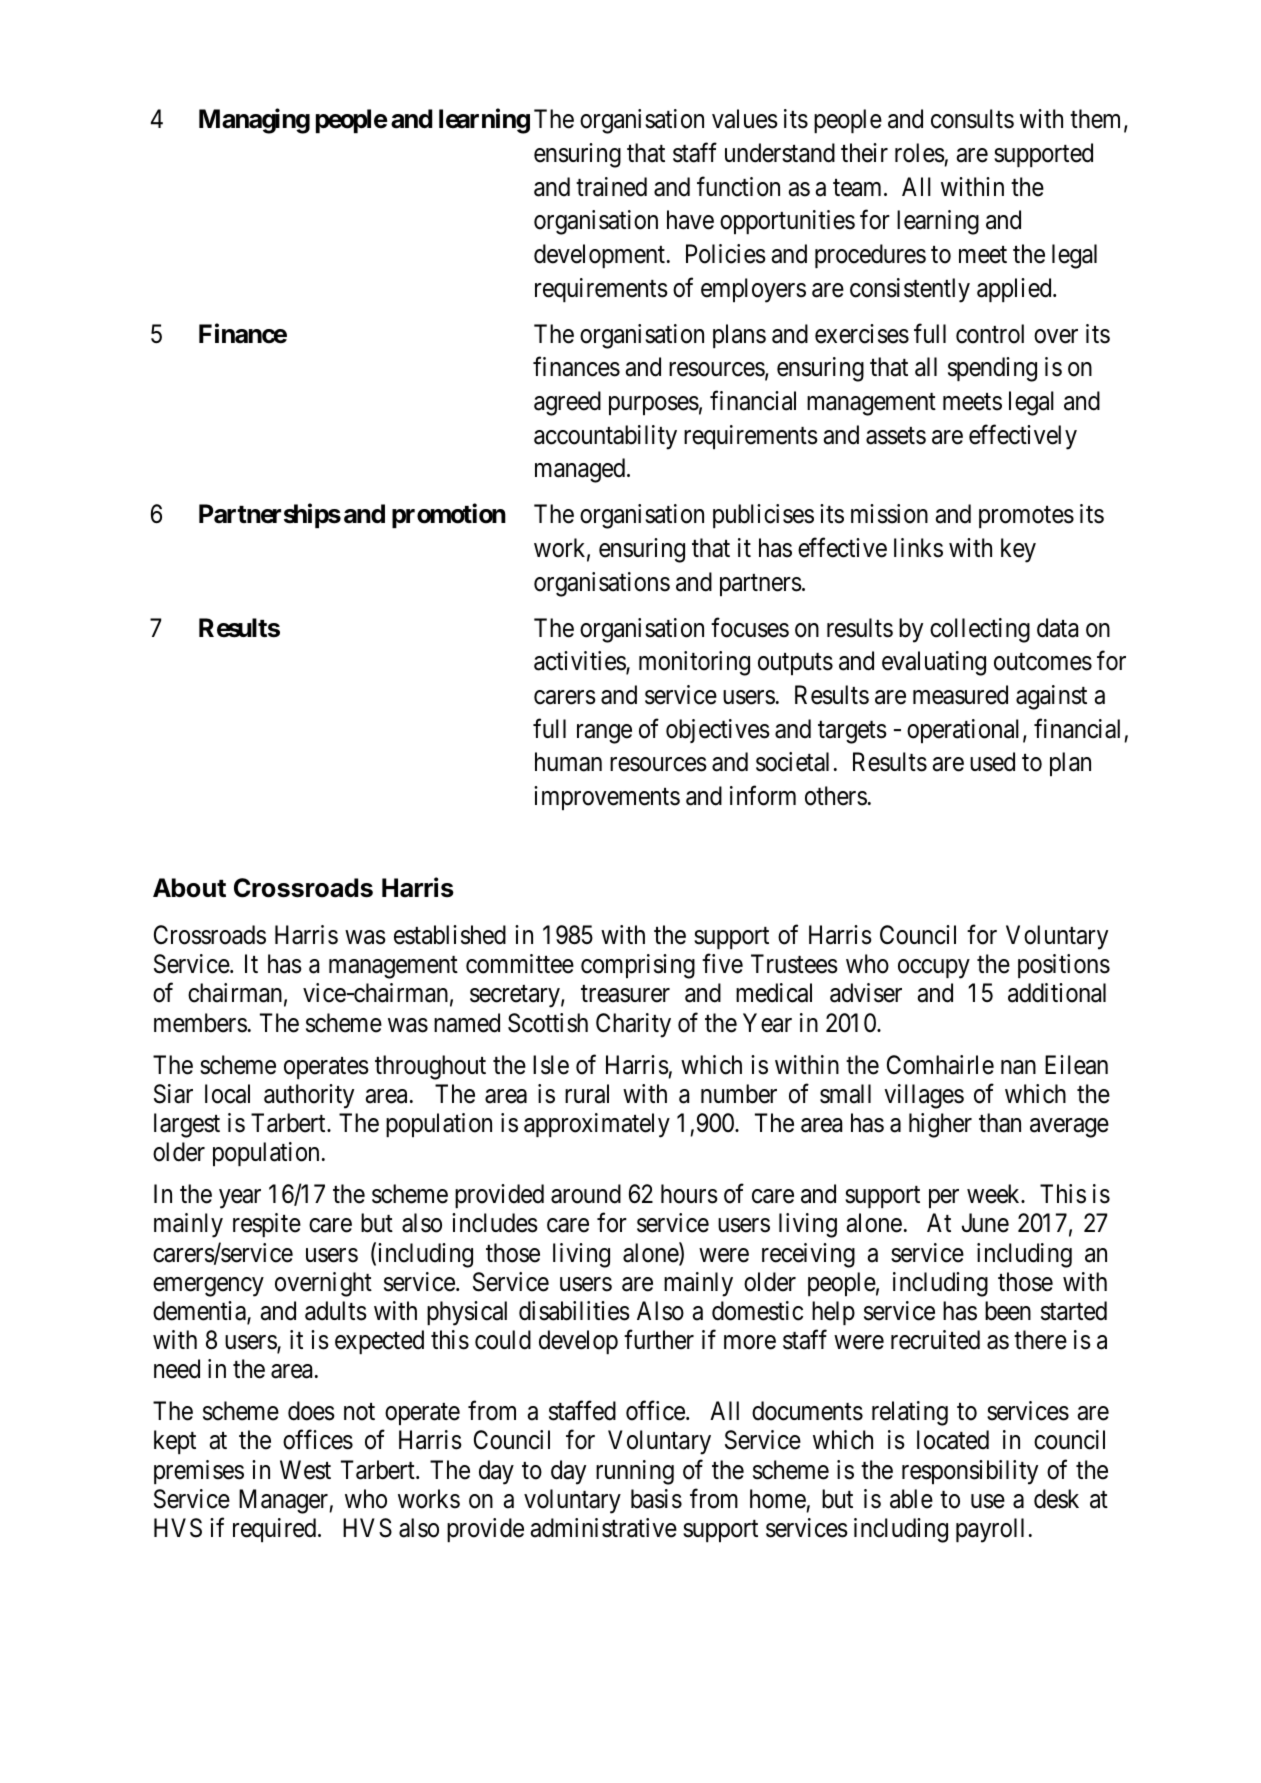  Describe the element at coordinates (633, 1025) in the screenshot. I see `Charity` at that location.
